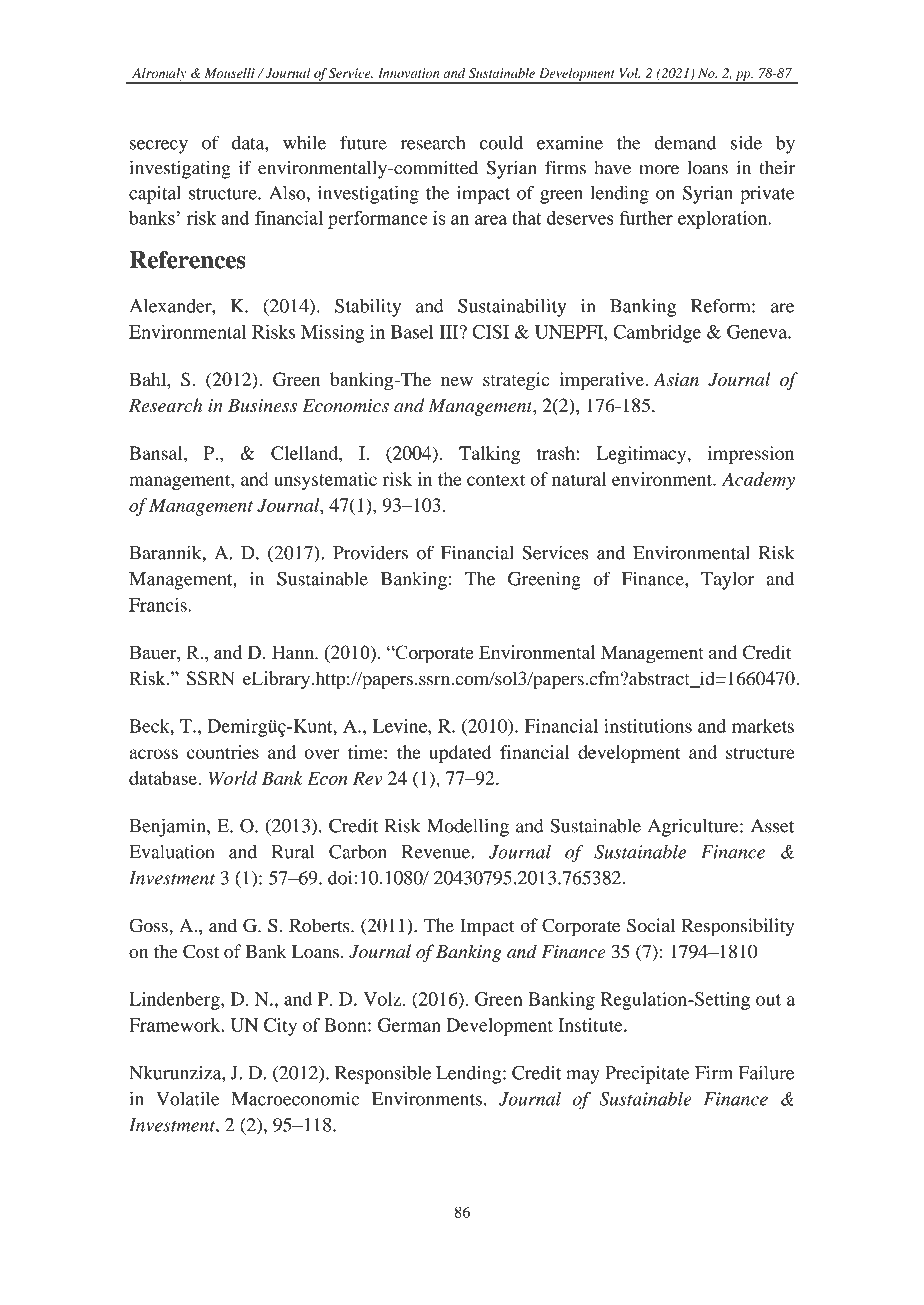  Describe the element at coordinates (187, 1099) in the image. I see `Volatile` at that location.
